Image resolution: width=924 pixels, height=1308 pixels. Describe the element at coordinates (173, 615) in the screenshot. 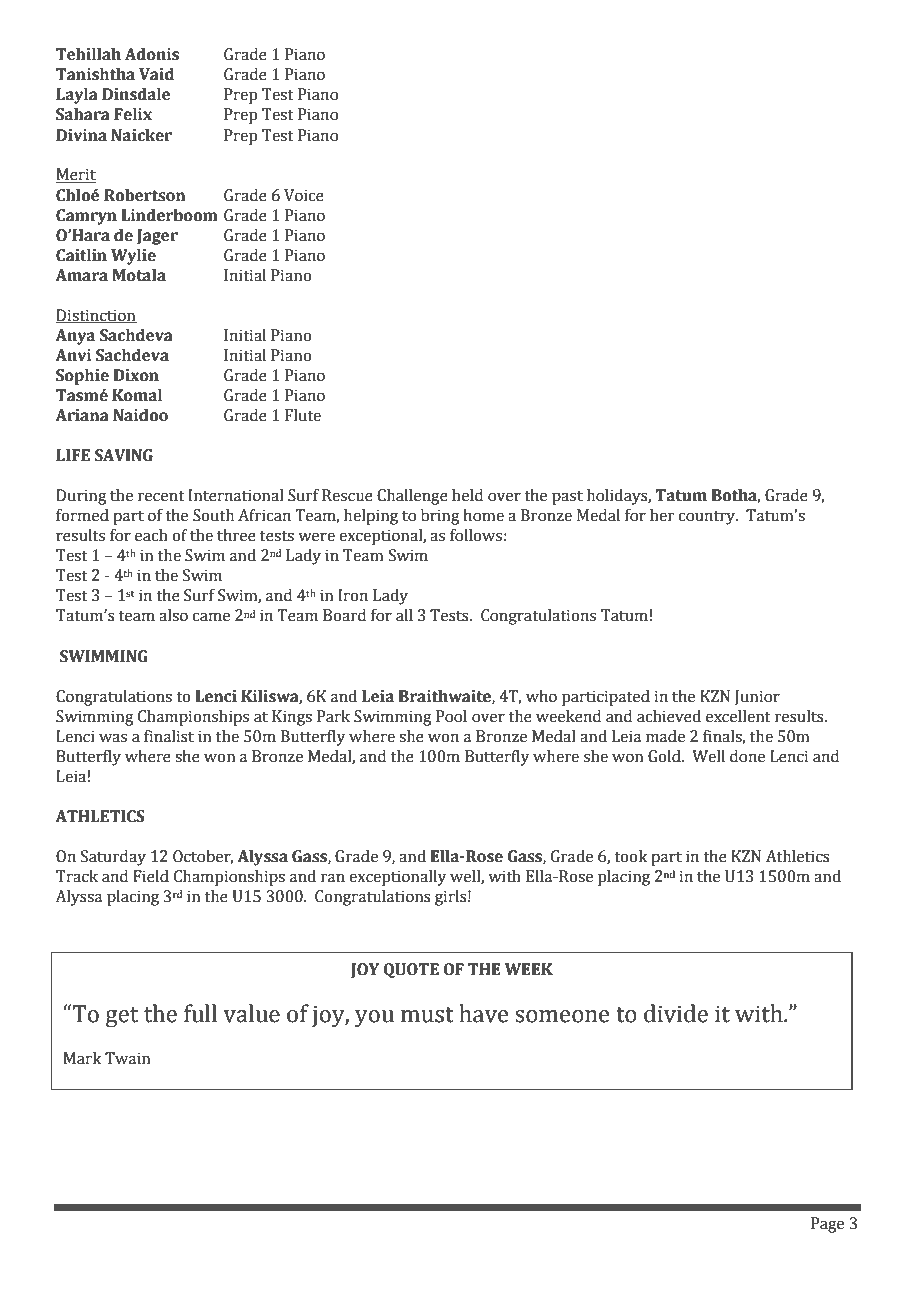

I see `also` at that location.
